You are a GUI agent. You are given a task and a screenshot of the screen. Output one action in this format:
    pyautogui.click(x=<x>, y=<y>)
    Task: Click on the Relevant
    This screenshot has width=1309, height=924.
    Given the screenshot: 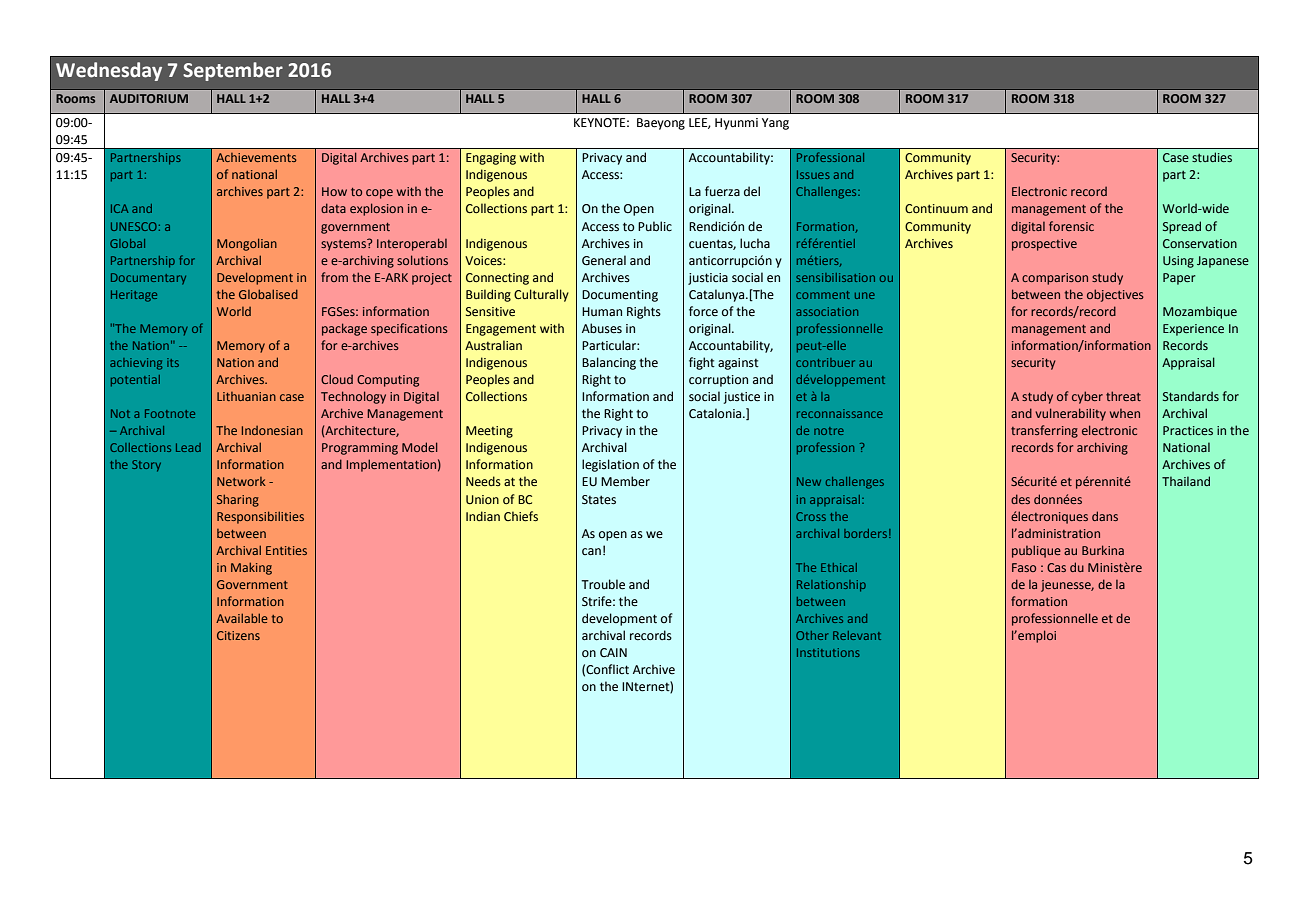 What is the action you would take?
    pyautogui.click(x=857, y=635)
